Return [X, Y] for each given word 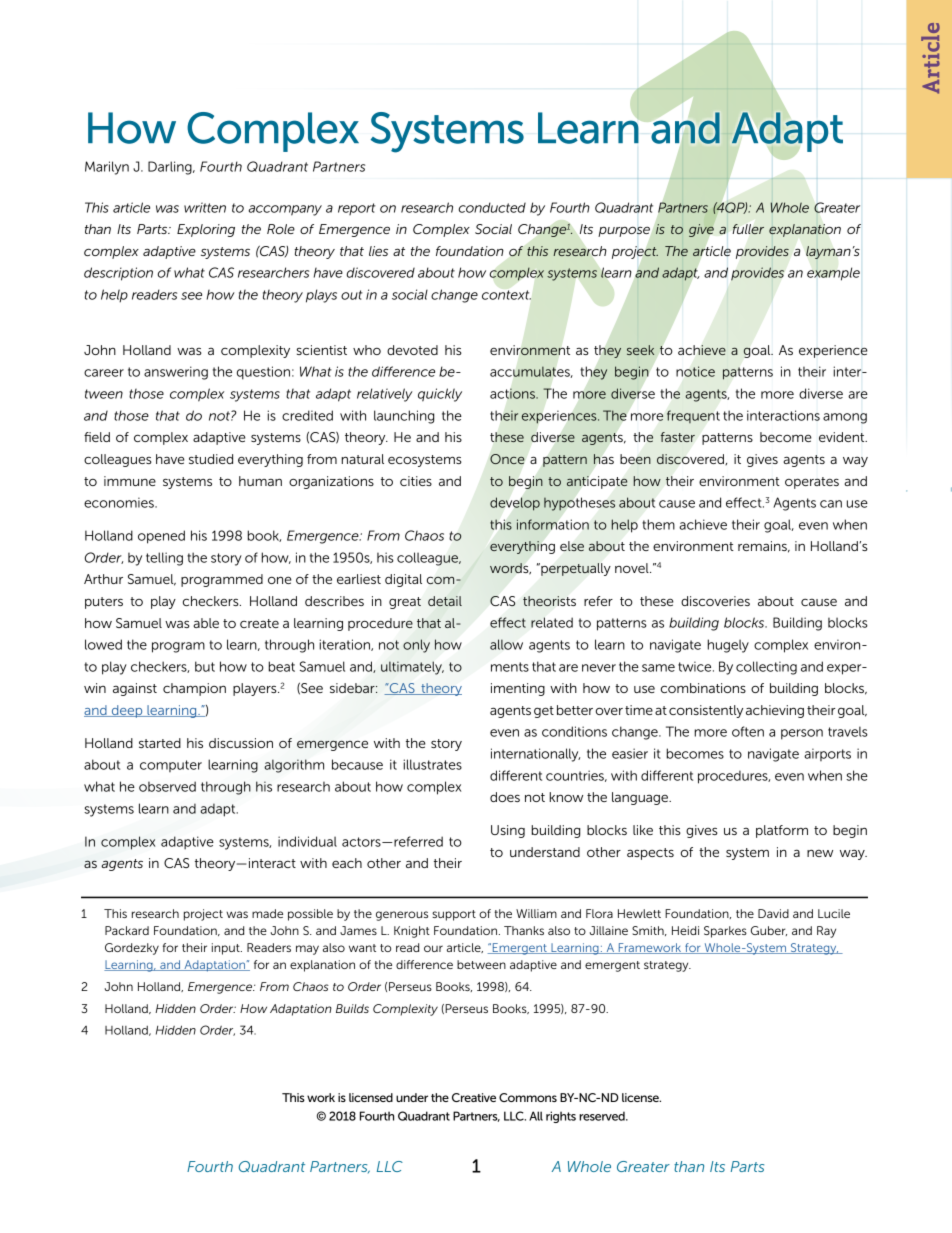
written [205, 207]
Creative [474, 1097]
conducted [492, 207]
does [505, 797]
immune [130, 481]
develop [515, 504]
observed [167, 786]
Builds [352, 1008]
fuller [748, 229]
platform [782, 831]
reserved [603, 1116]
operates [812, 483]
